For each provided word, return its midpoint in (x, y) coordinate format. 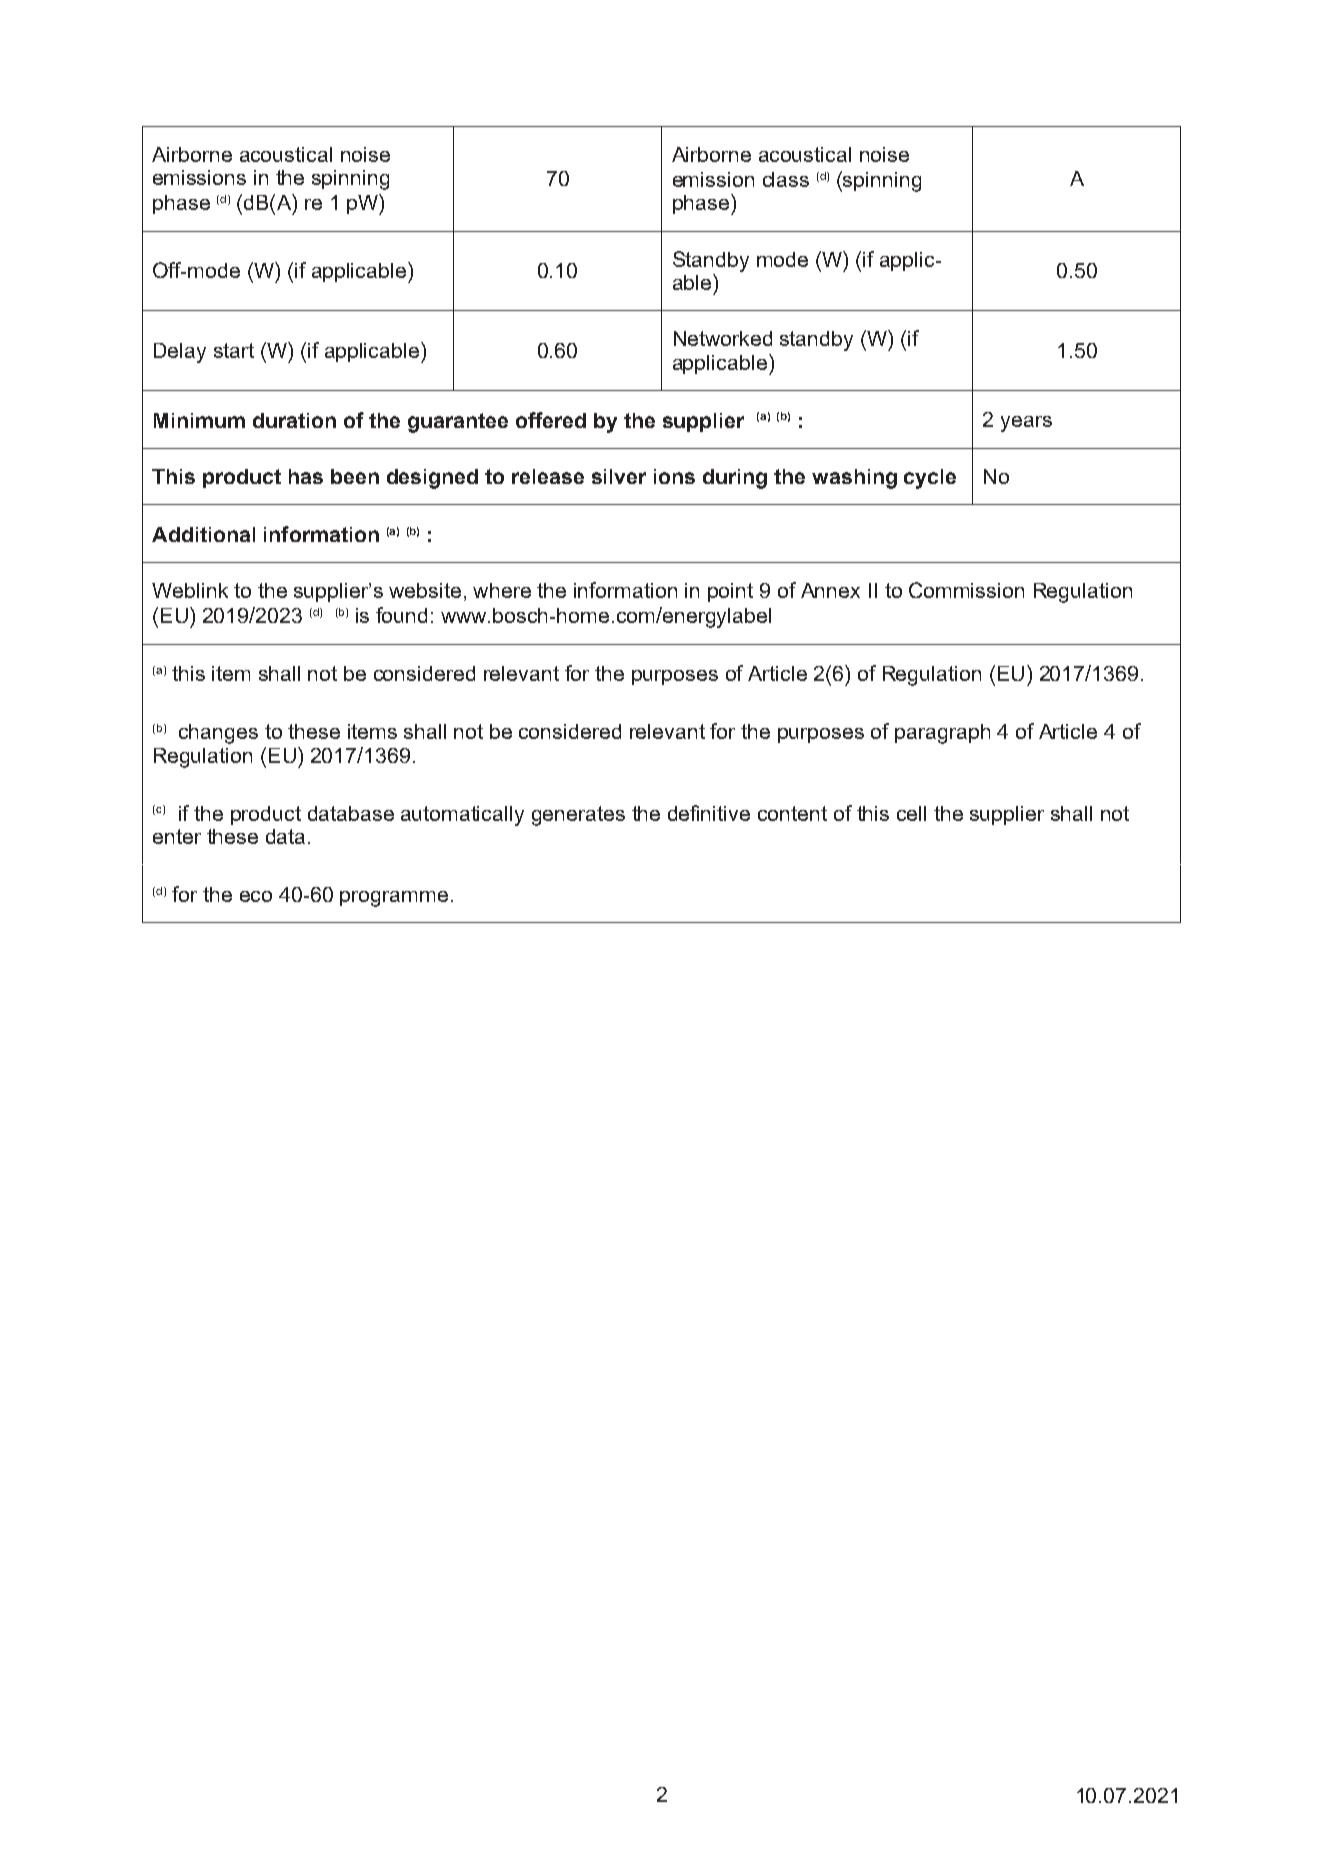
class (786, 179)
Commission (966, 590)
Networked (723, 338)
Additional (203, 534)
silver (619, 476)
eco (256, 896)
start (234, 350)
